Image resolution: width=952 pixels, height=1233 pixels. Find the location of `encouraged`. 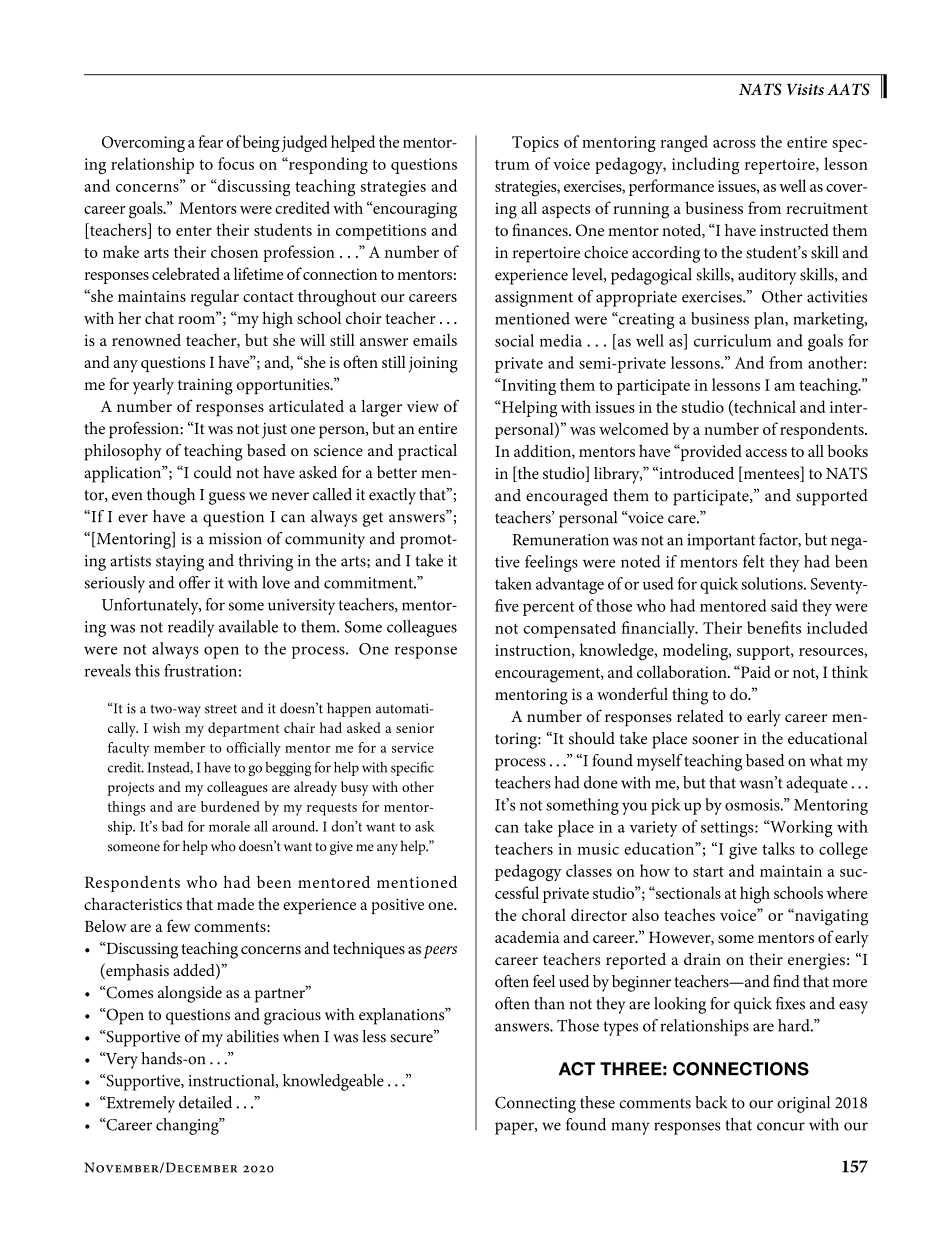

encouraged is located at coordinates (567, 497).
